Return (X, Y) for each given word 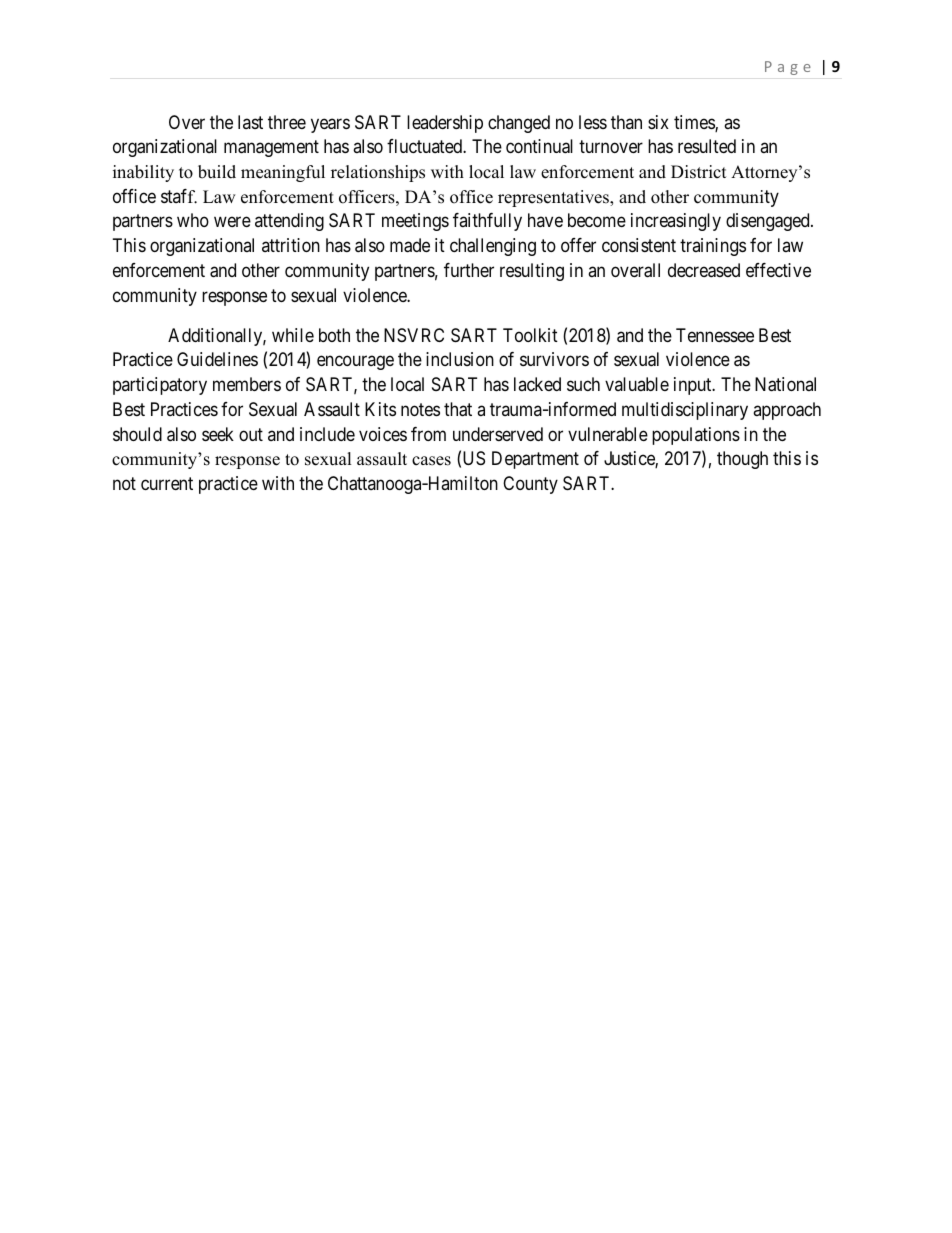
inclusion (460, 359)
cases (431, 461)
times (695, 123)
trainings (713, 247)
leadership (445, 124)
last (250, 122)
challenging (493, 247)
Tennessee (715, 335)
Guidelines (217, 359)
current (167, 483)
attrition (291, 245)
